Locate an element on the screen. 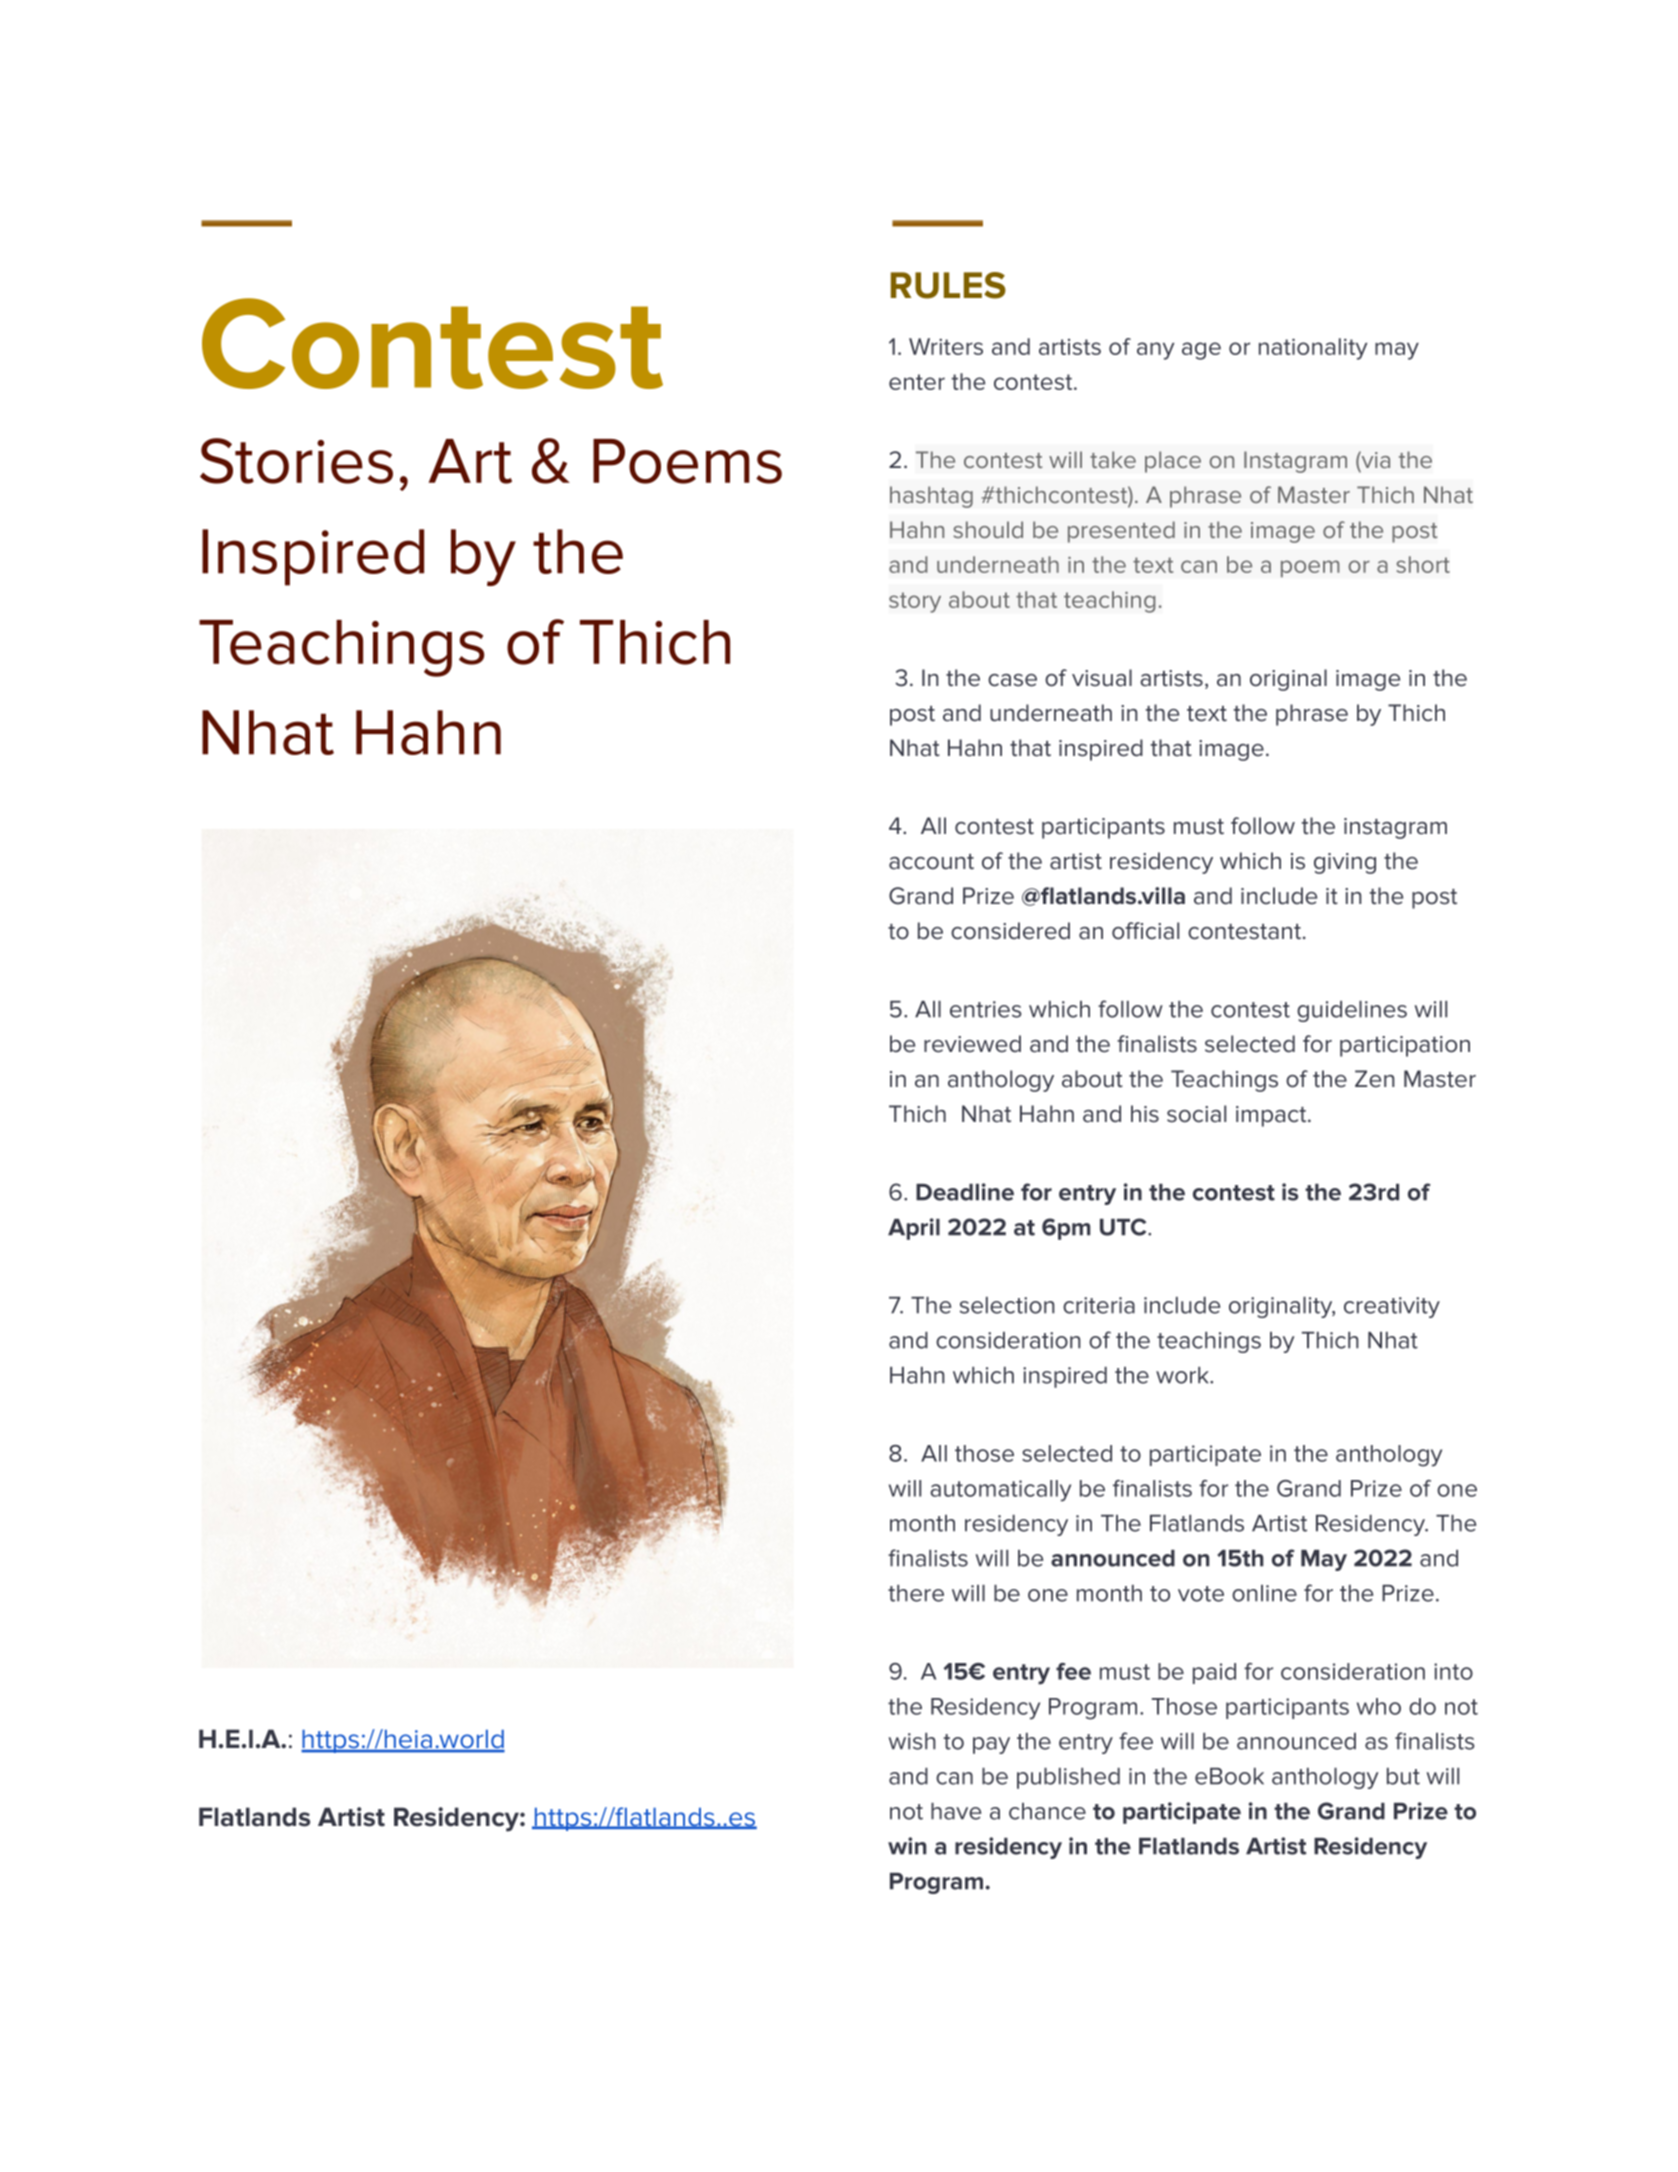  April is located at coordinates (914, 1229).
